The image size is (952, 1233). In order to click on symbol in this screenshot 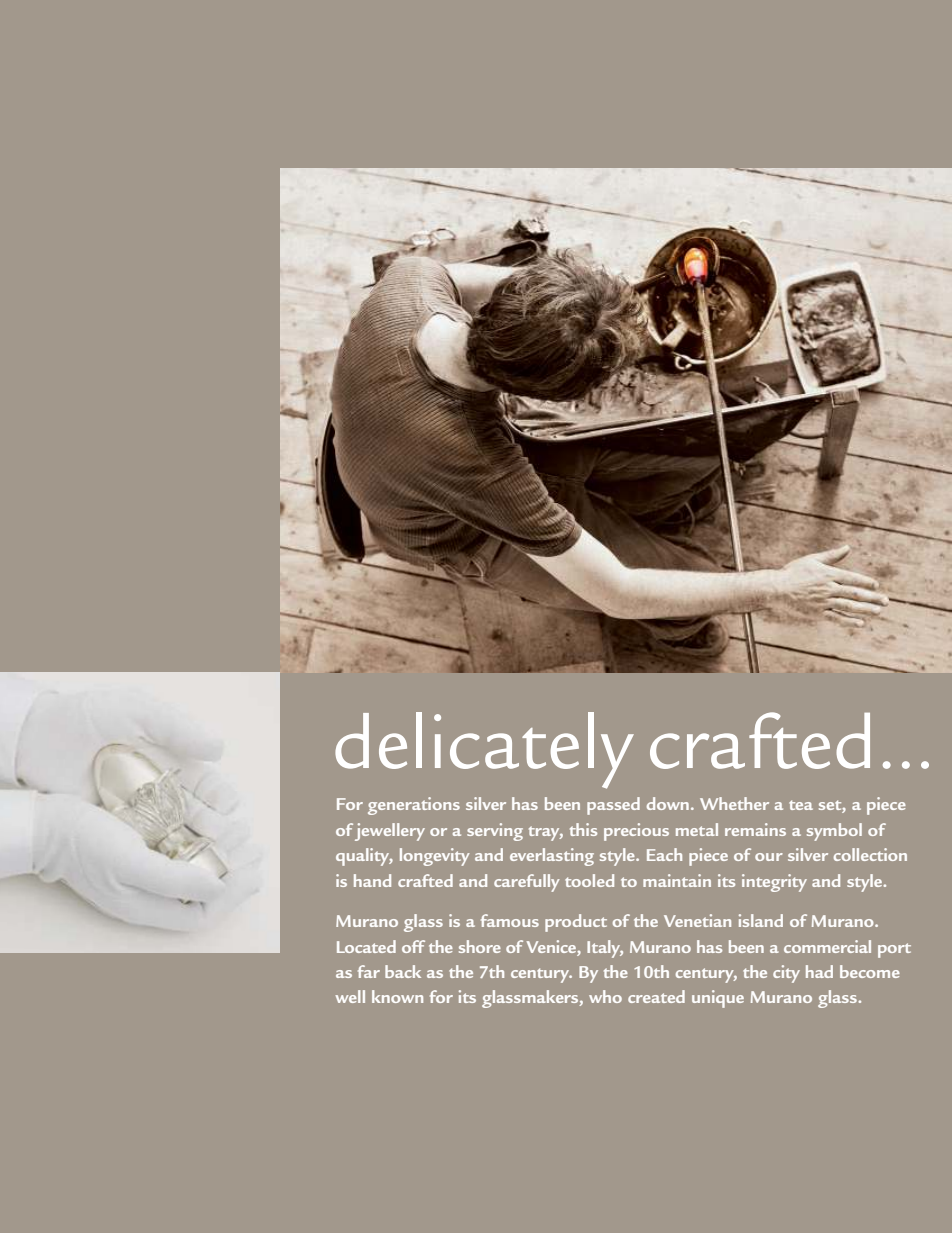, I will do `click(834, 832)`.
